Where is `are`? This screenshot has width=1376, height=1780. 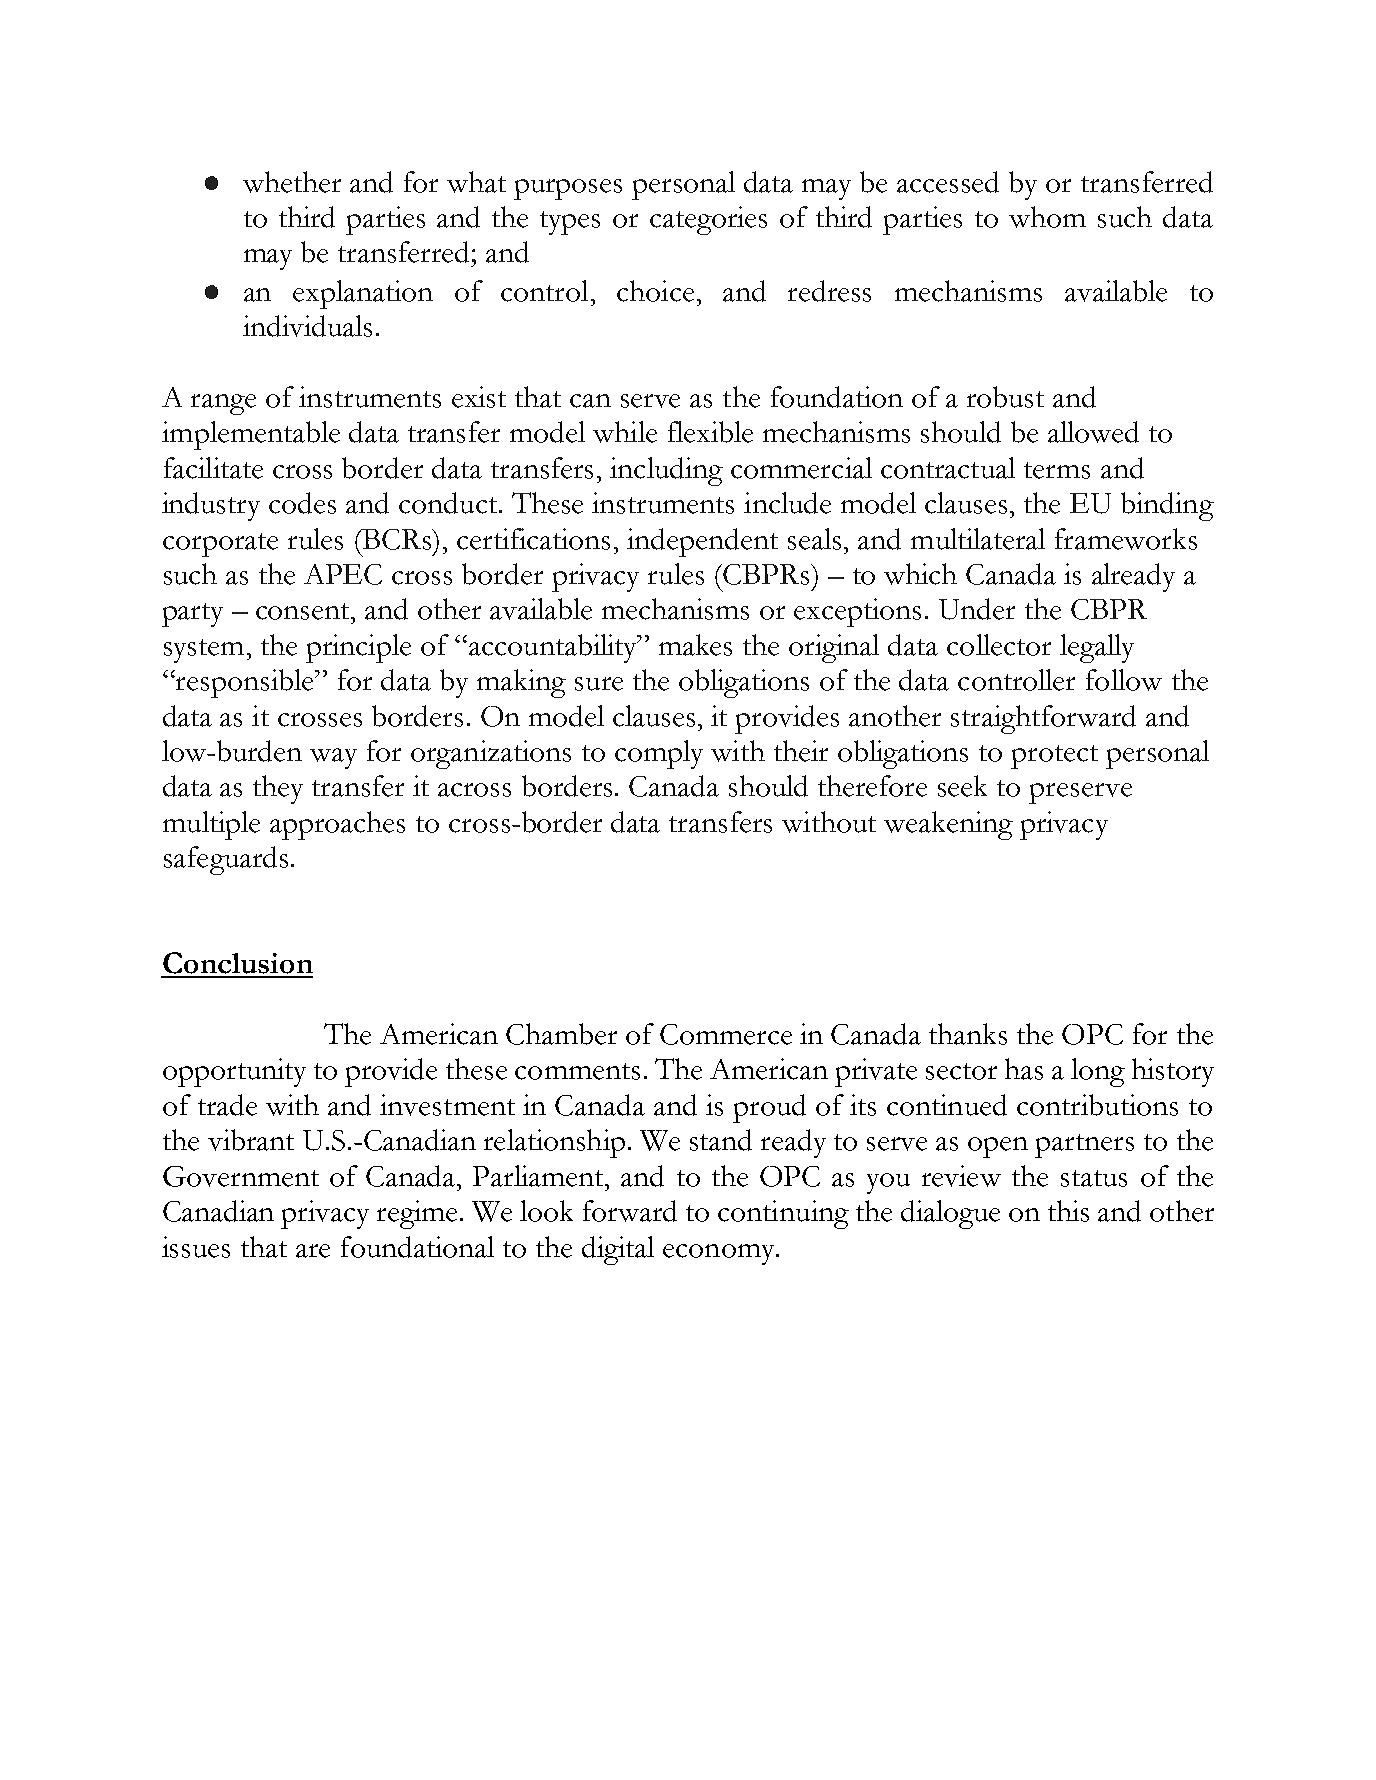 are is located at coordinates (313, 1251).
